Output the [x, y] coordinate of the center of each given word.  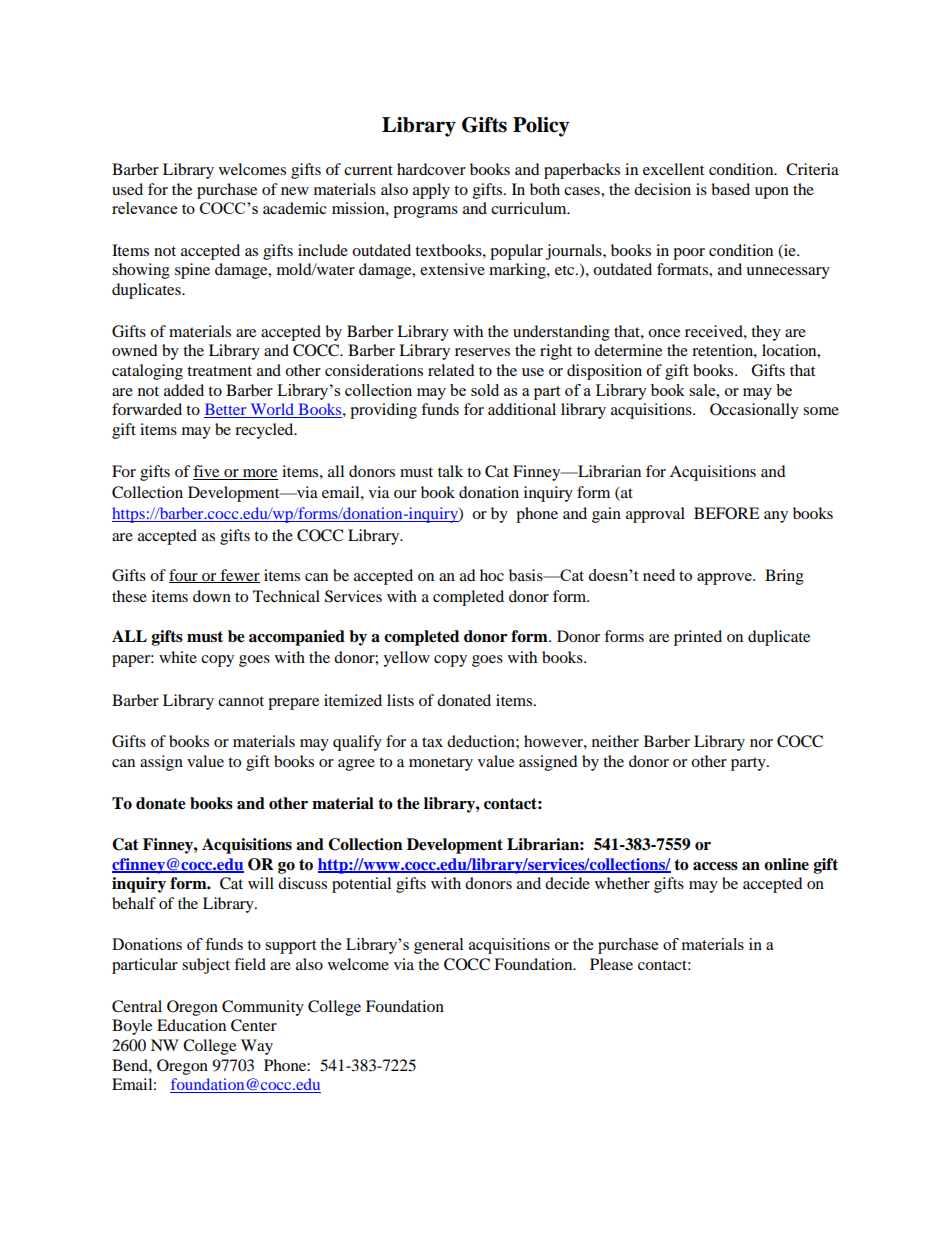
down [212, 596]
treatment [219, 371]
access [715, 866]
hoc [492, 575]
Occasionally [754, 411]
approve [725, 579]
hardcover [431, 169]
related [451, 370]
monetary [441, 764]
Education [191, 1025]
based [730, 189]
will [261, 883]
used [127, 189]
